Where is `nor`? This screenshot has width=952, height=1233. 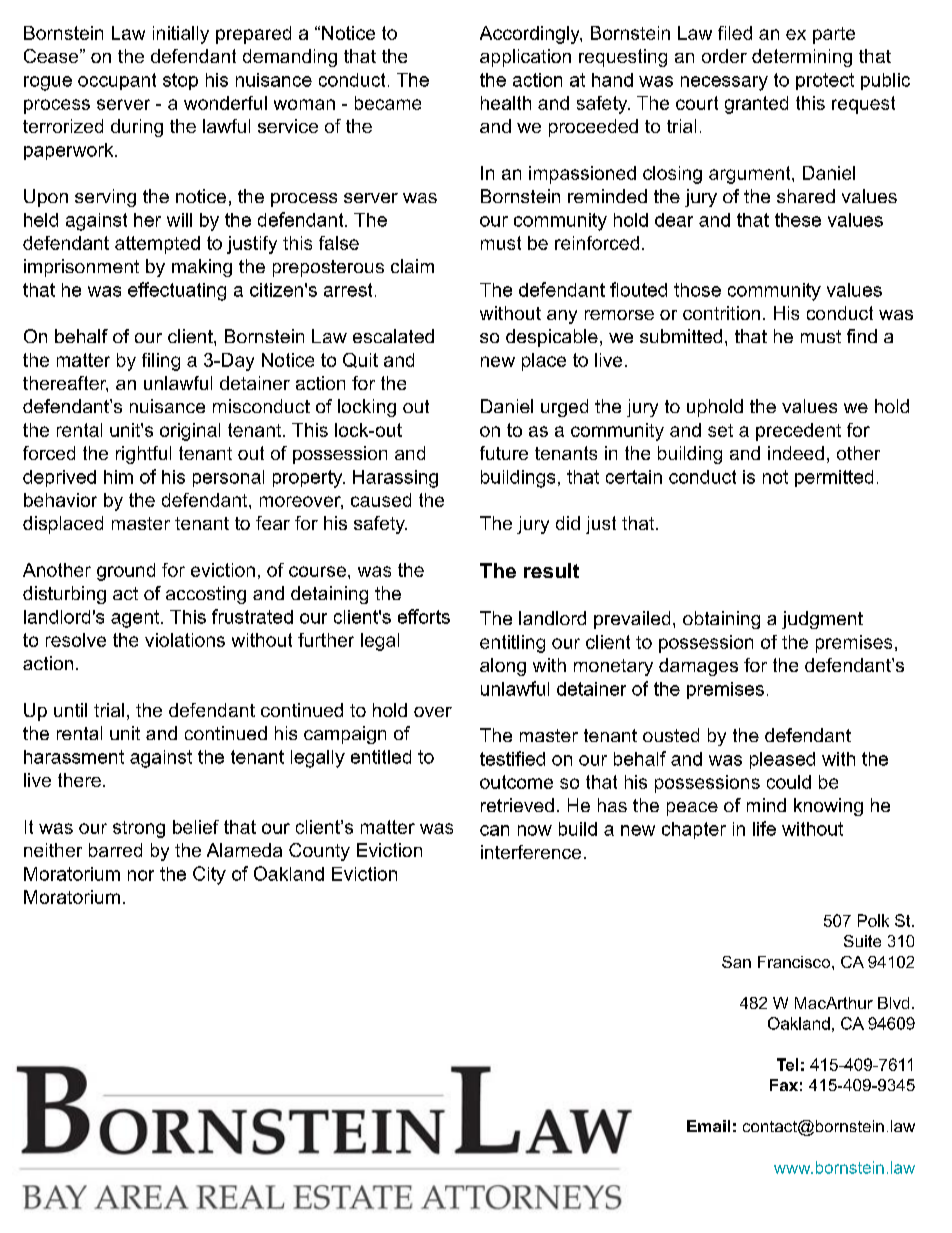
nor is located at coordinates (141, 875).
